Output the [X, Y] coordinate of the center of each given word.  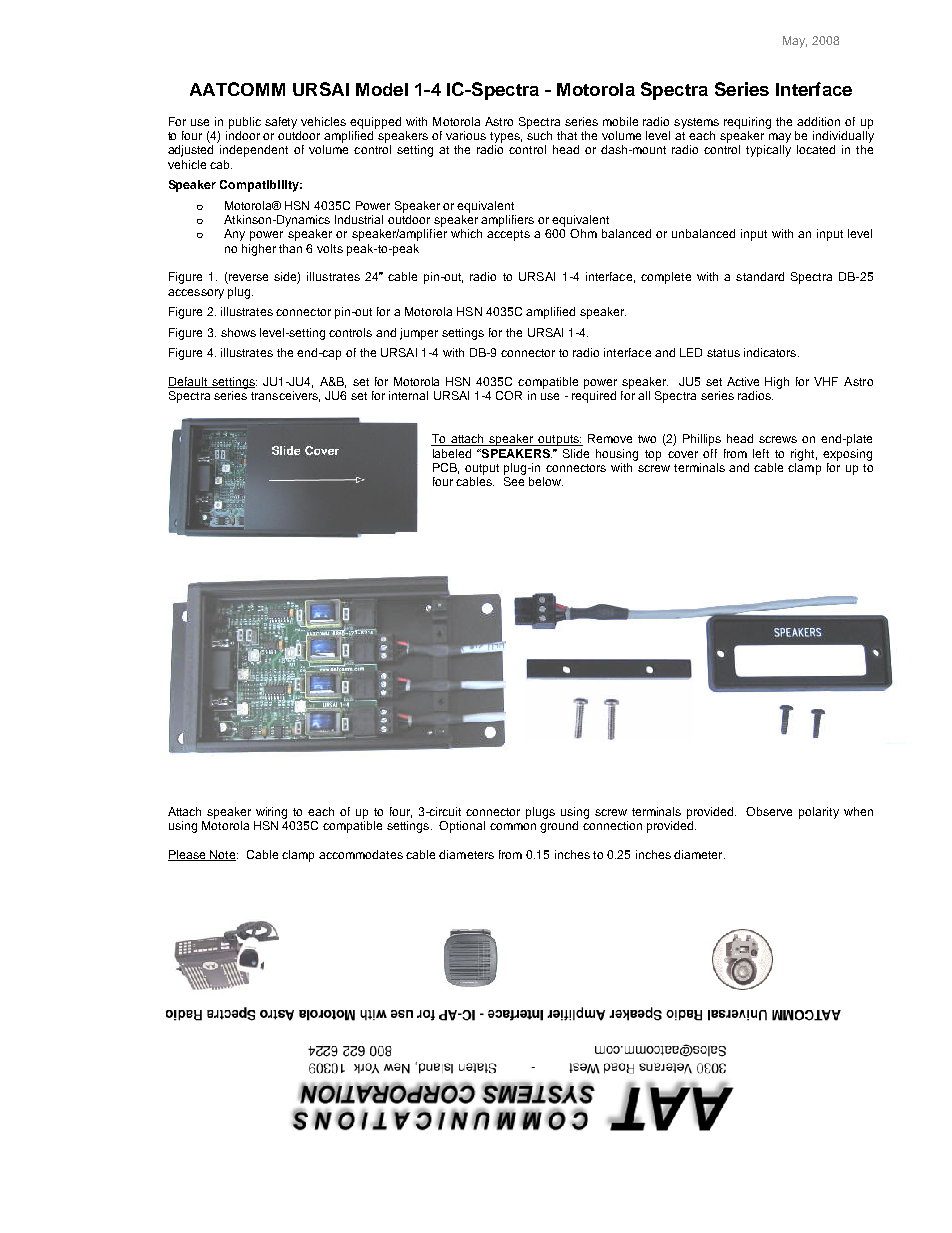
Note [223, 855]
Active [743, 381]
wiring [271, 813]
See [514, 481]
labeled [452, 453]
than [290, 248]
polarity [819, 813]
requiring [747, 123]
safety [281, 123]
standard [760, 276]
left [761, 453]
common [513, 826]
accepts [508, 235]
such [539, 135]
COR [509, 395]
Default [189, 382]
